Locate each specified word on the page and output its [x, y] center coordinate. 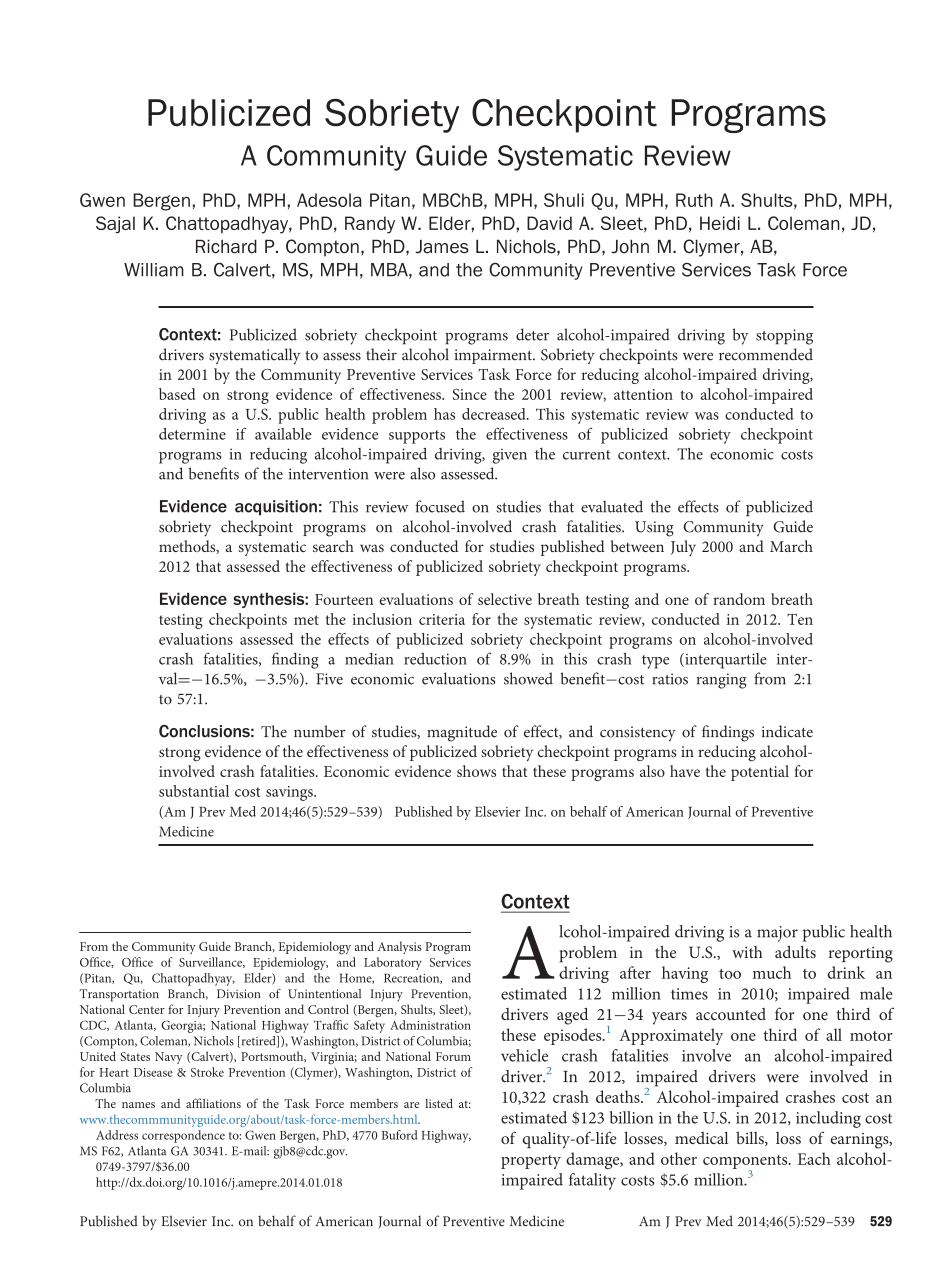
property [531, 1162]
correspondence [183, 1136]
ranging [721, 681]
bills [751, 1139]
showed [528, 678]
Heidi [720, 223]
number [320, 731]
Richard [226, 246]
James [442, 246]
